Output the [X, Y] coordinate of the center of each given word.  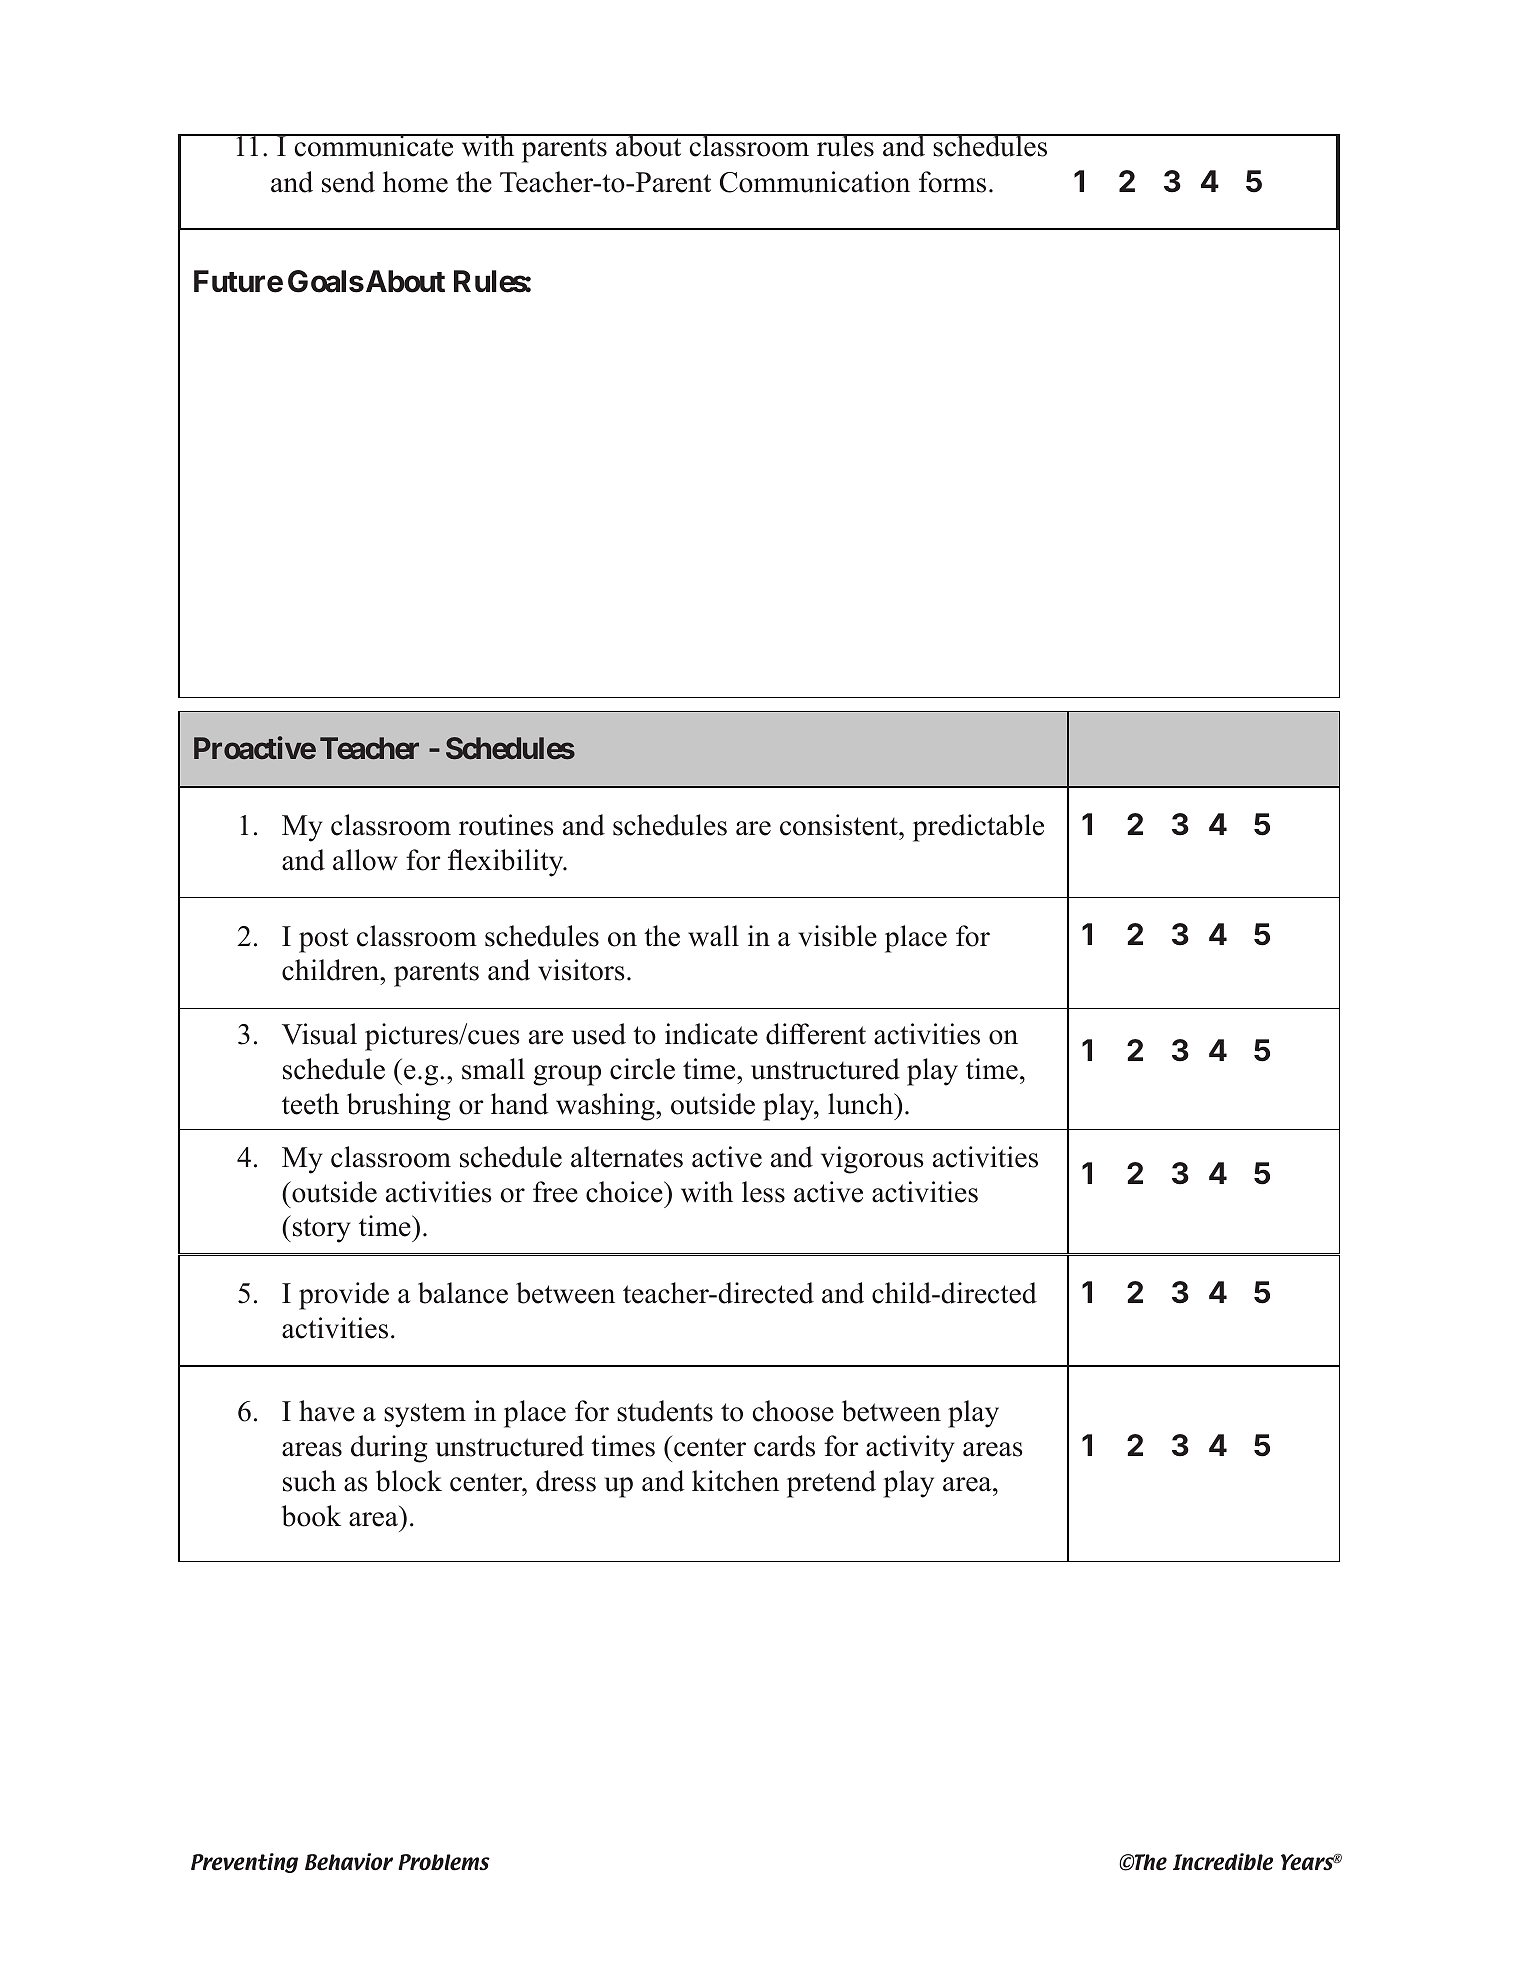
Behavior [349, 1862]
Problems [444, 1862]
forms [952, 182]
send [348, 182]
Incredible [1223, 1862]
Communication [815, 182]
